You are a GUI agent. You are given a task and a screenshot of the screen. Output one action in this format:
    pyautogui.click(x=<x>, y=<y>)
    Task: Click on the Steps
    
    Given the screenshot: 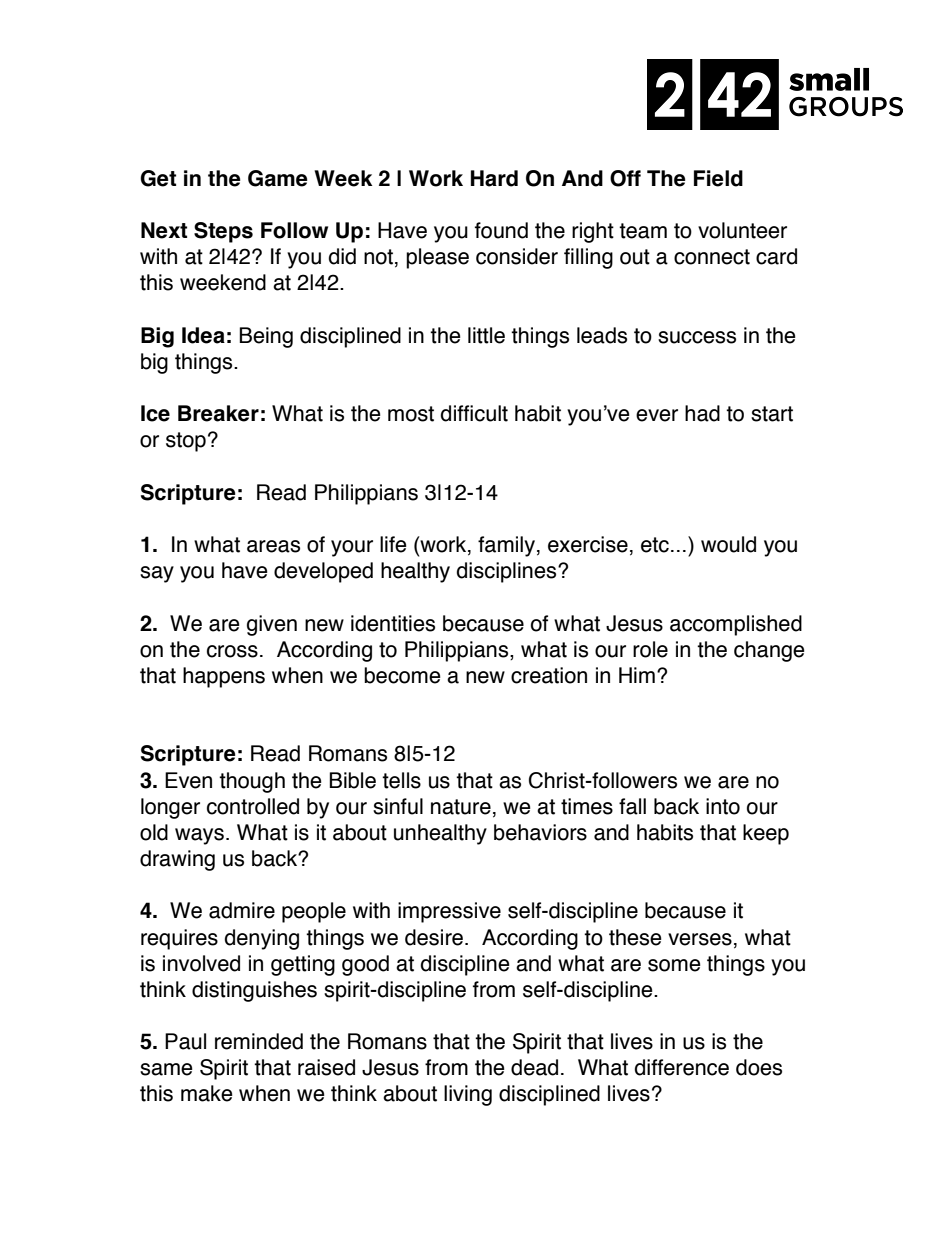 What is the action you would take?
    pyautogui.click(x=223, y=232)
